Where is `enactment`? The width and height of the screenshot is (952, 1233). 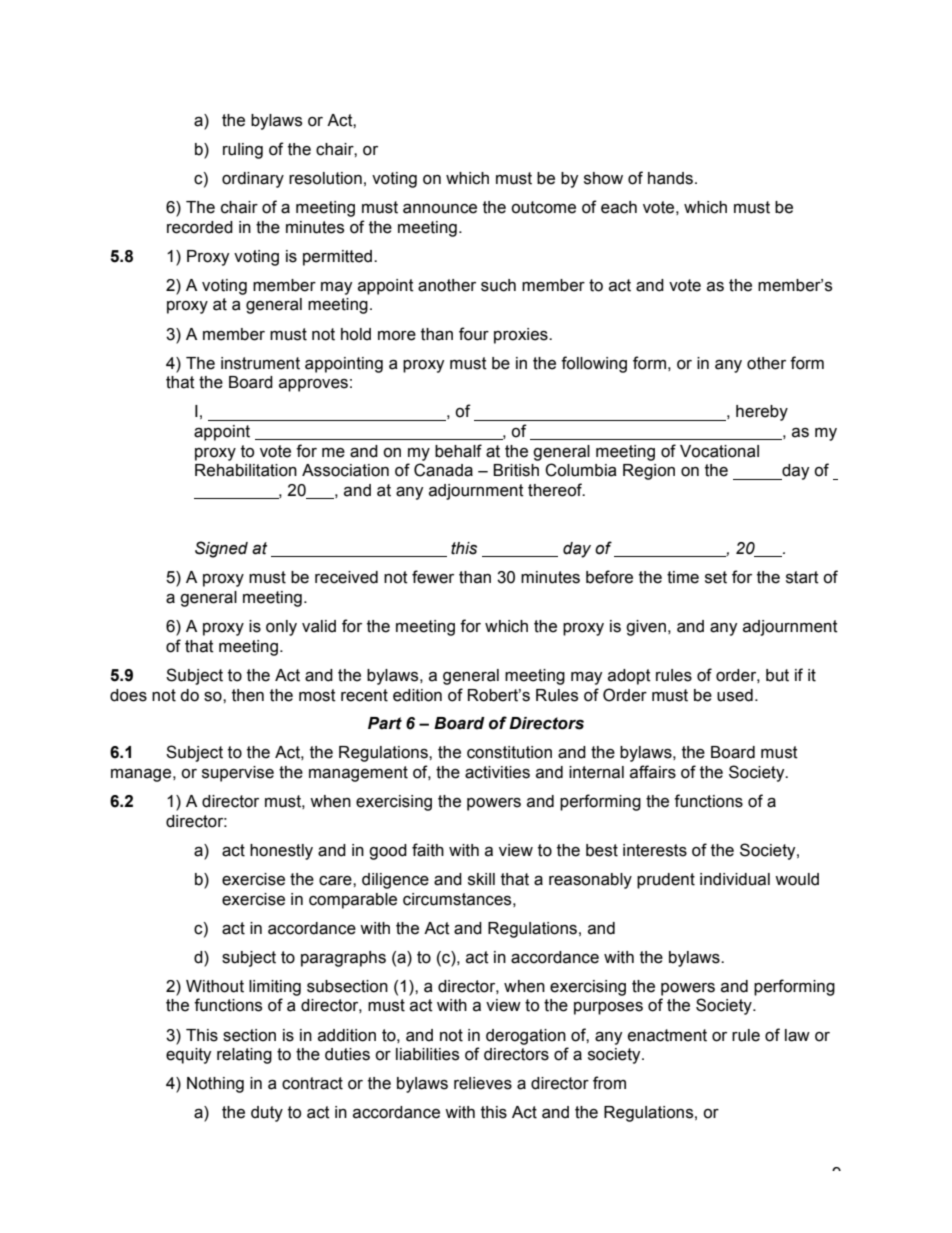 enactment is located at coordinates (667, 1035).
